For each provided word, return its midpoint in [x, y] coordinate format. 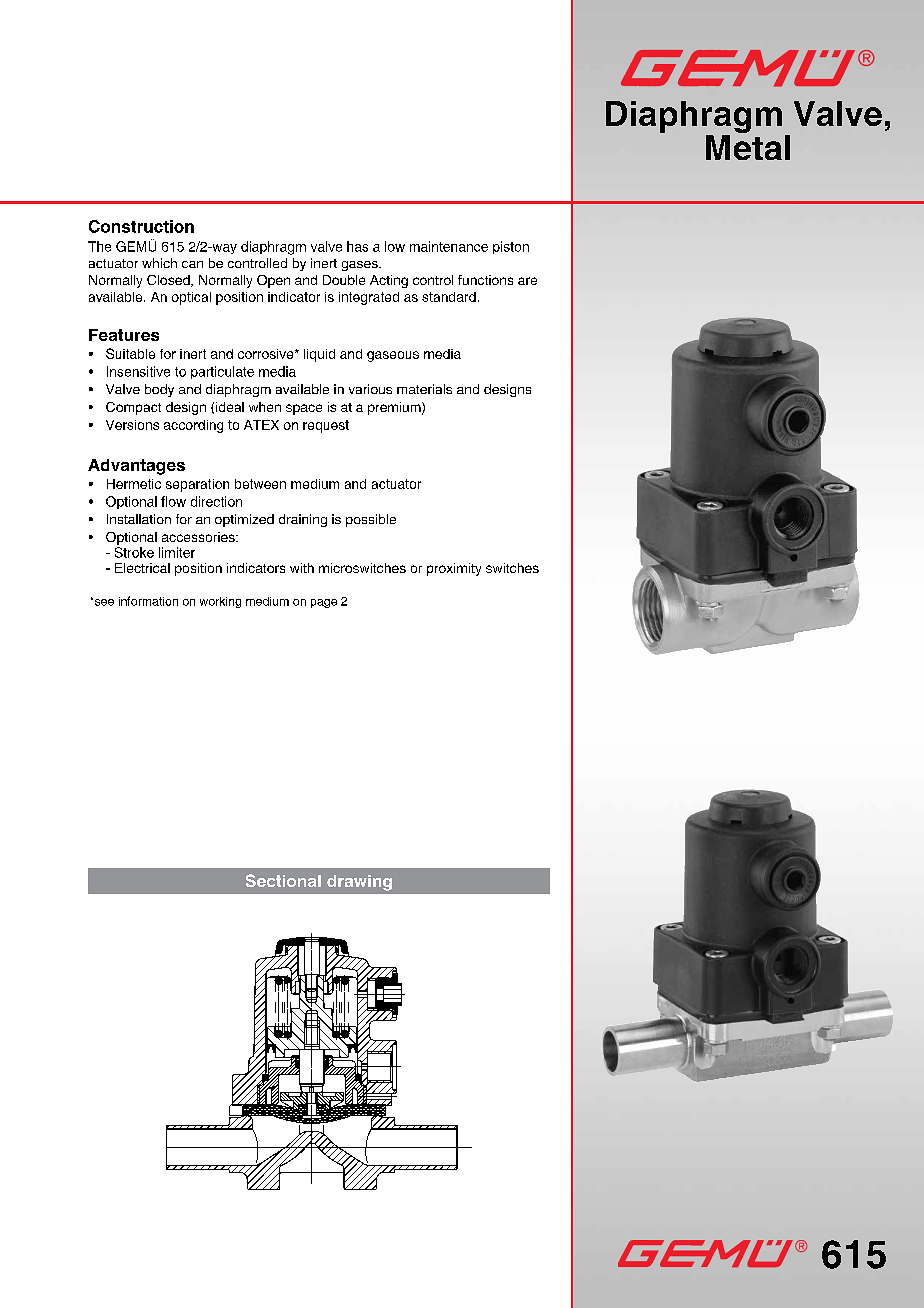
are [527, 281]
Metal [748, 147]
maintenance [449, 246]
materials [424, 389]
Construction [141, 226]
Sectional [283, 880]
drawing [359, 883]
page [324, 603]
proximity [454, 569]
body [159, 390]
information [148, 601]
